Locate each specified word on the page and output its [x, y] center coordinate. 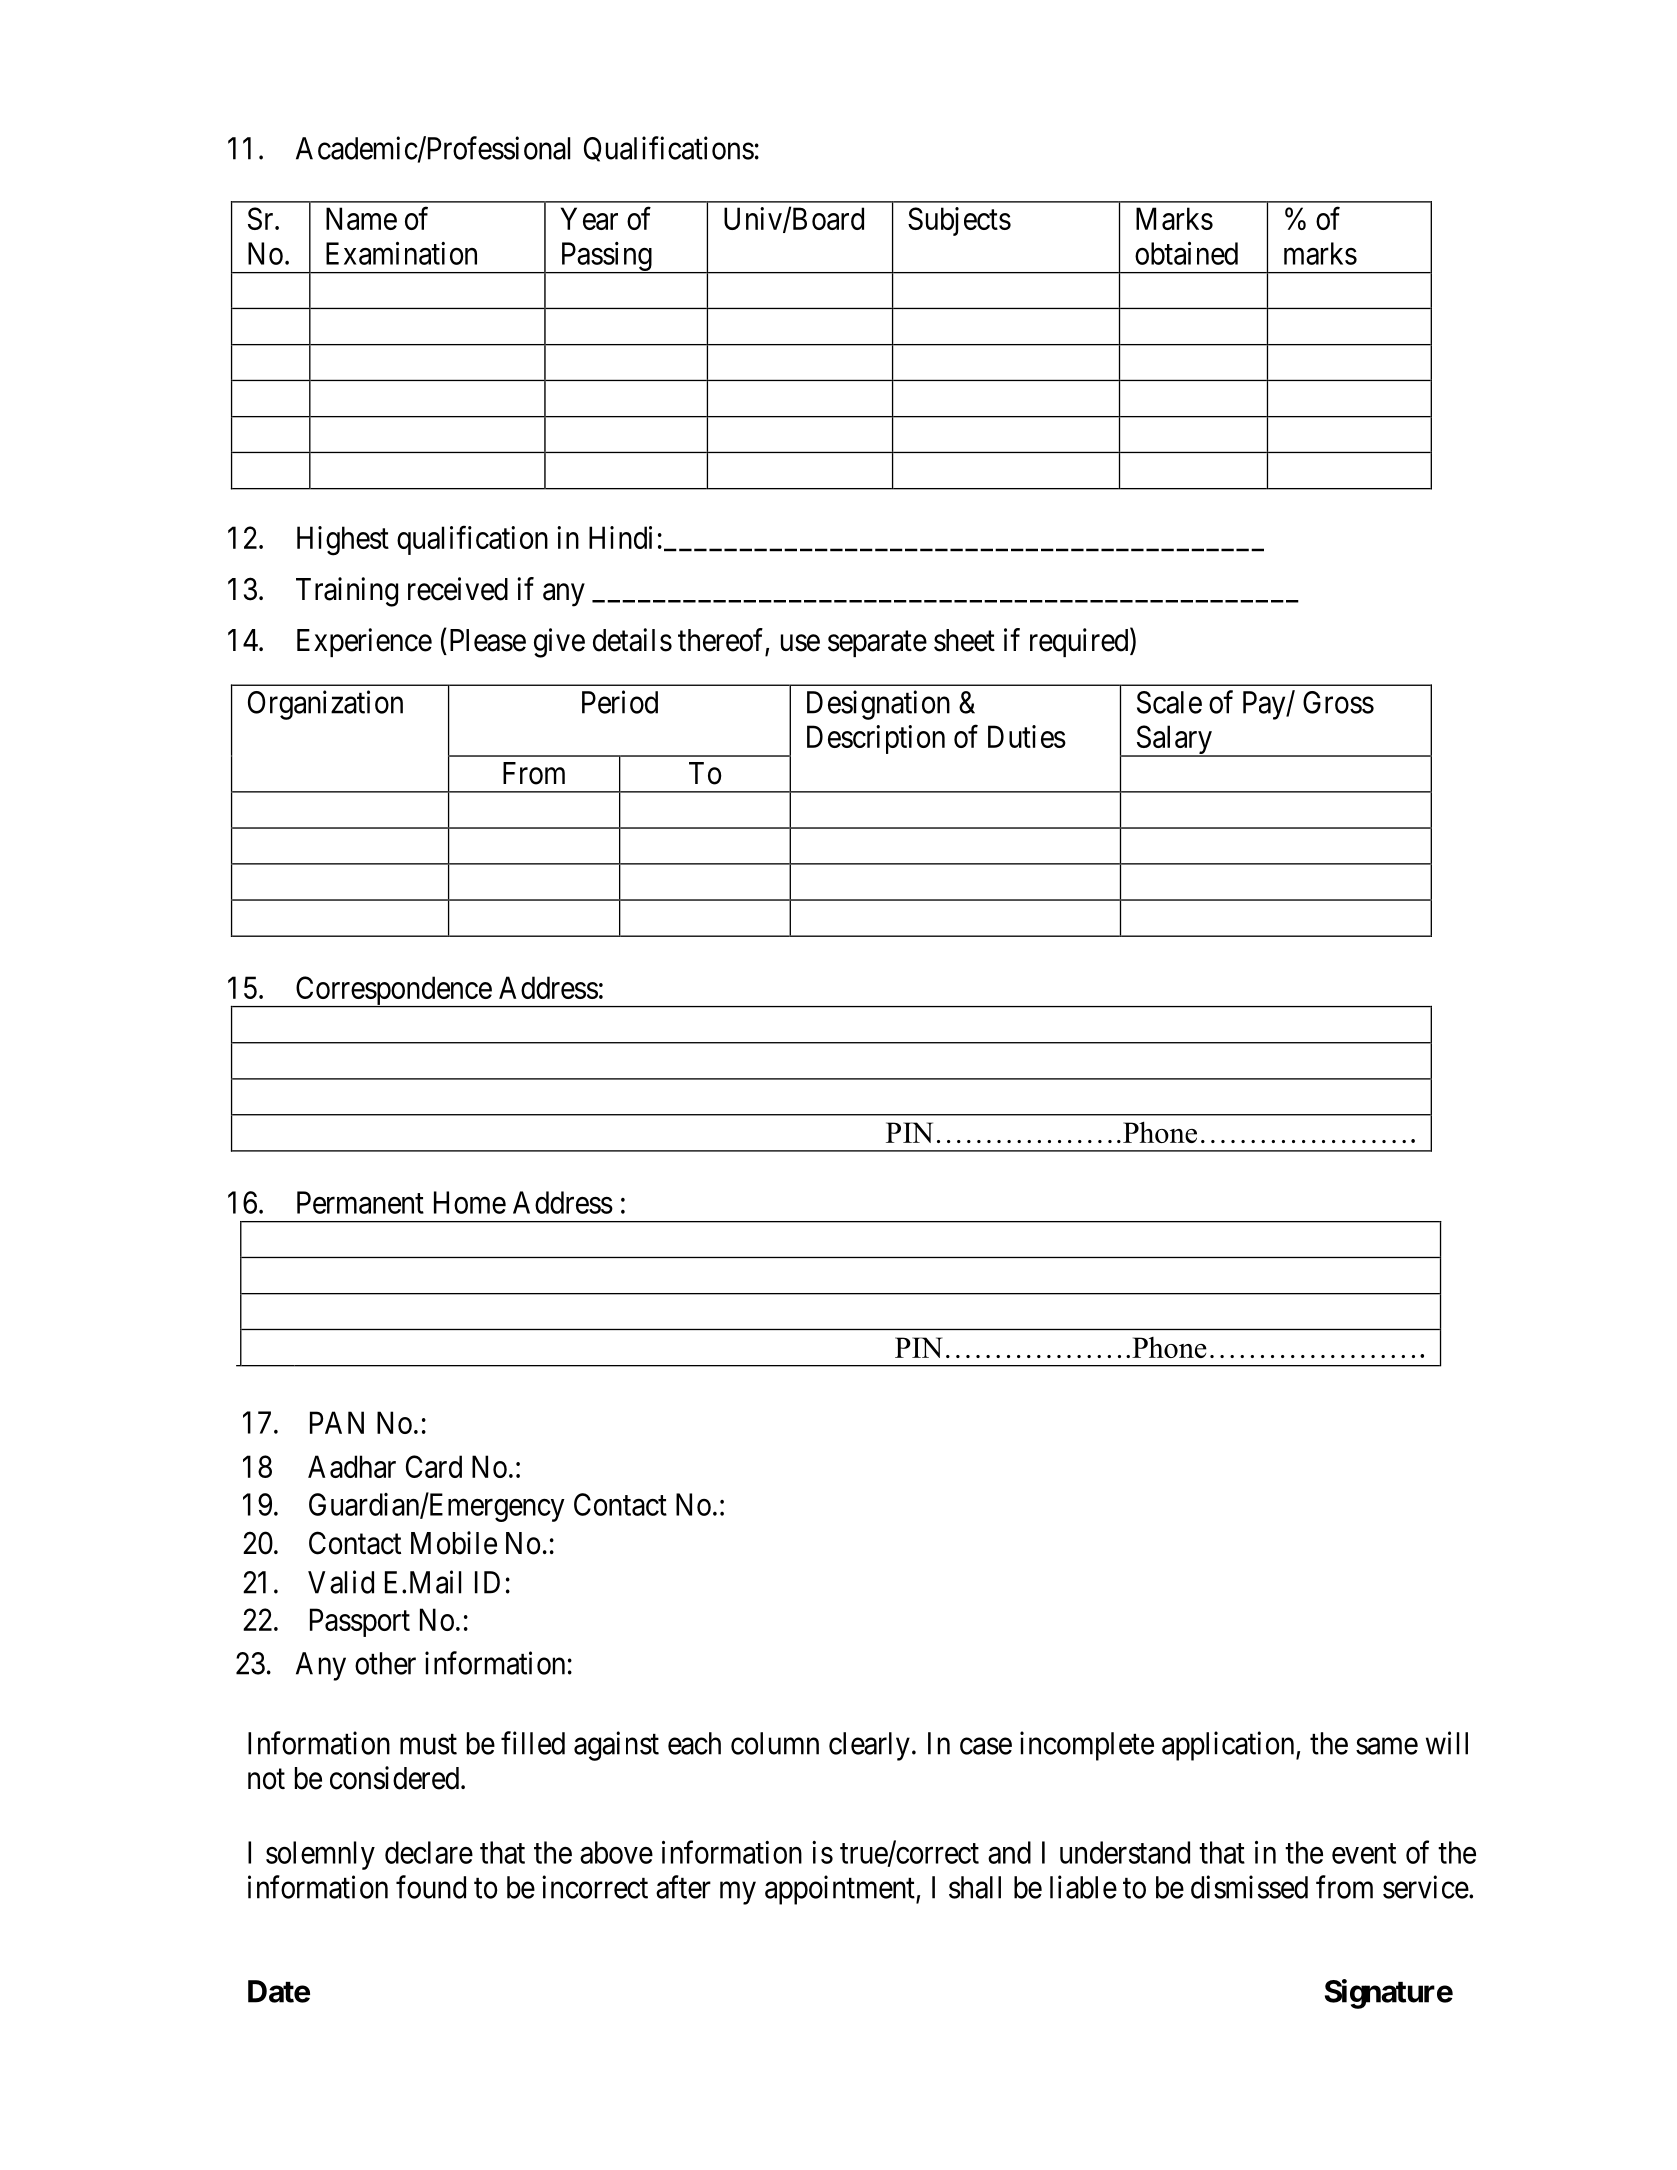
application [1229, 1746]
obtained [1186, 253]
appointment [841, 1890]
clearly [869, 1746]
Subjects [959, 221]
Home [470, 1202]
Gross [1338, 702]
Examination [401, 253]
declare [429, 1852]
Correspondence [393, 992]
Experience [364, 642]
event [1364, 1854]
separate [877, 644]
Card [434, 1466]
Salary [1174, 741]
